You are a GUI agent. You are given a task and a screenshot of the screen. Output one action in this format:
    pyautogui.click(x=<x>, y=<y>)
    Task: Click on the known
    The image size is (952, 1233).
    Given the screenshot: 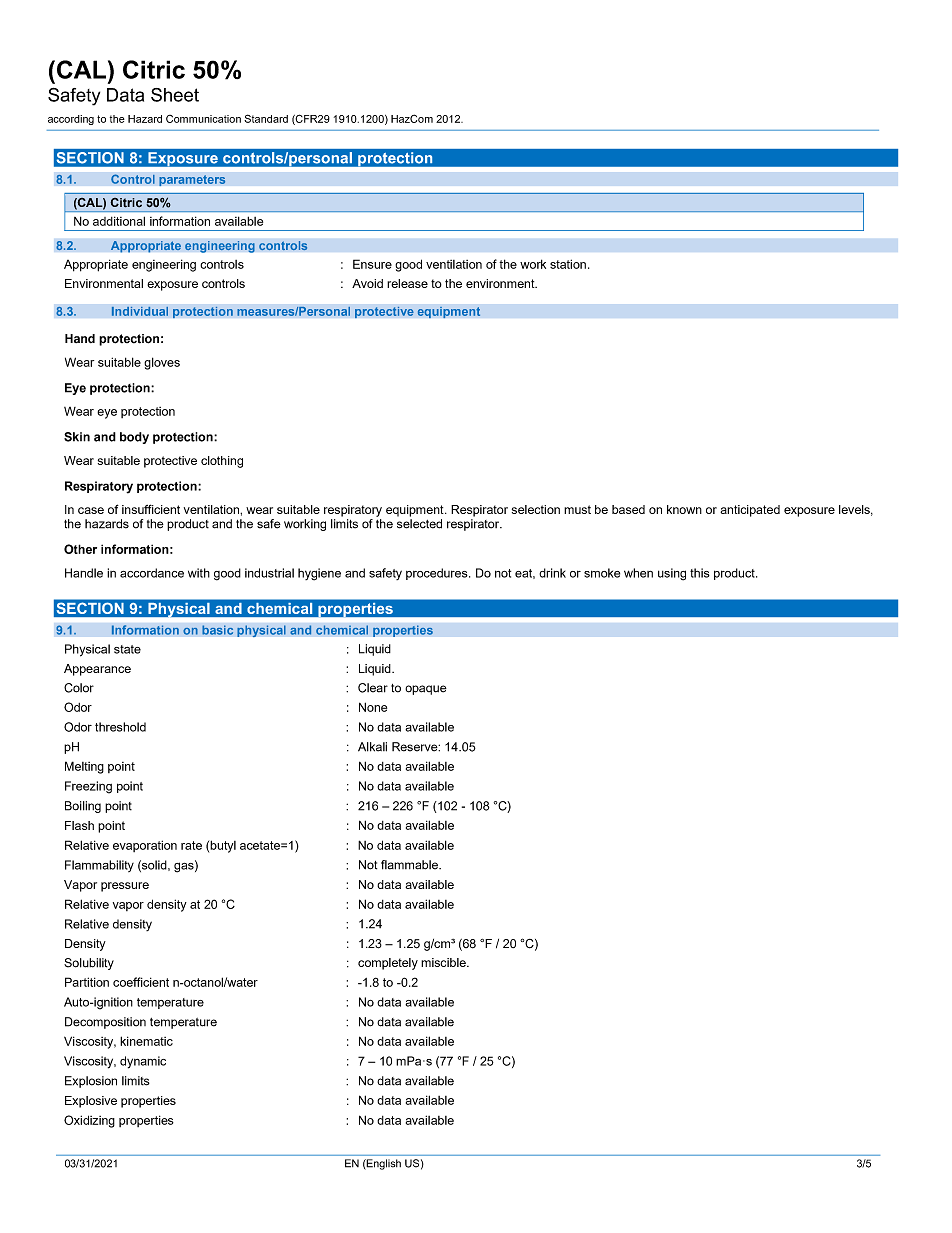 What is the action you would take?
    pyautogui.click(x=684, y=509)
